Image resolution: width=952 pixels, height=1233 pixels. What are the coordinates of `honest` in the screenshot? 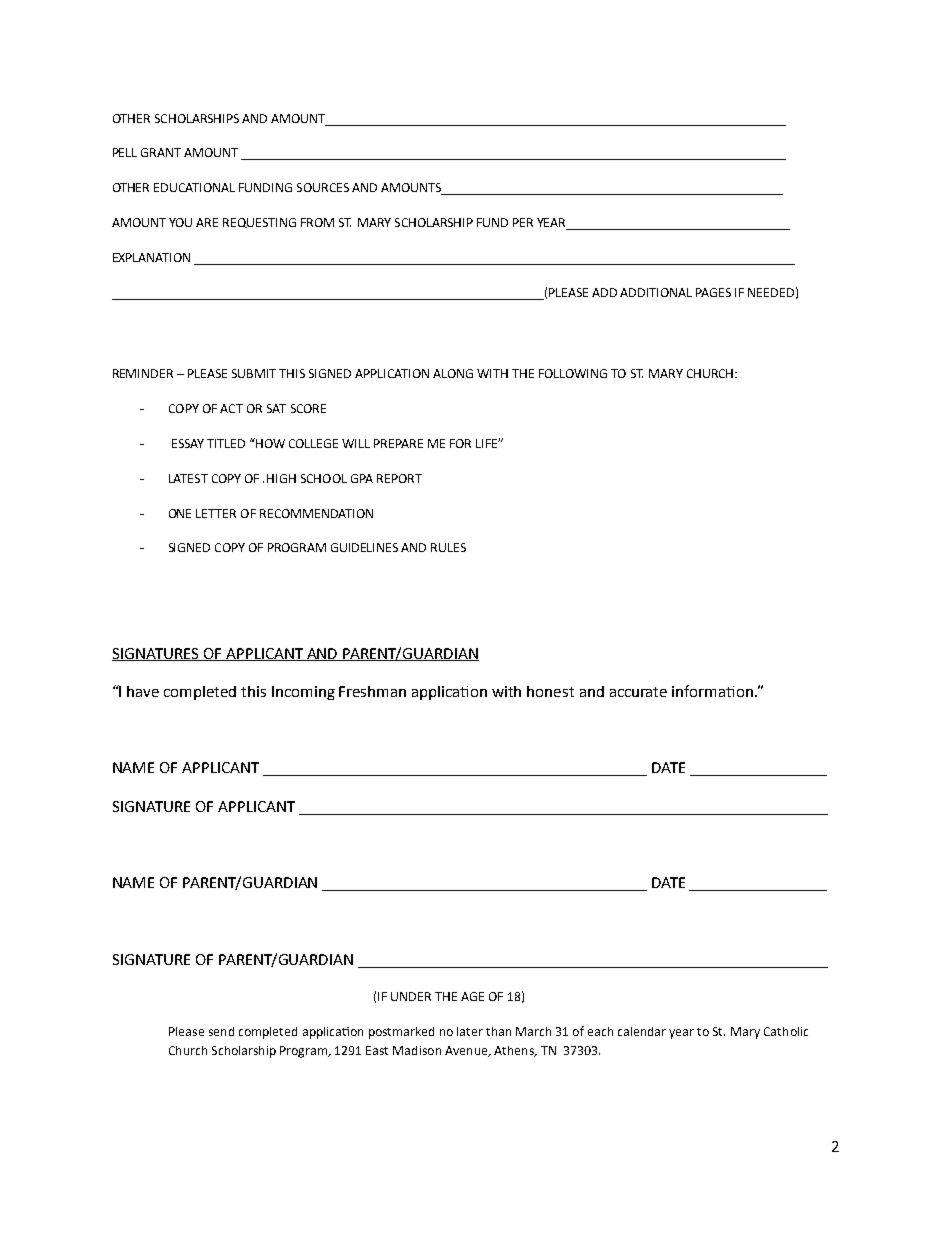 It's located at (550, 691).
